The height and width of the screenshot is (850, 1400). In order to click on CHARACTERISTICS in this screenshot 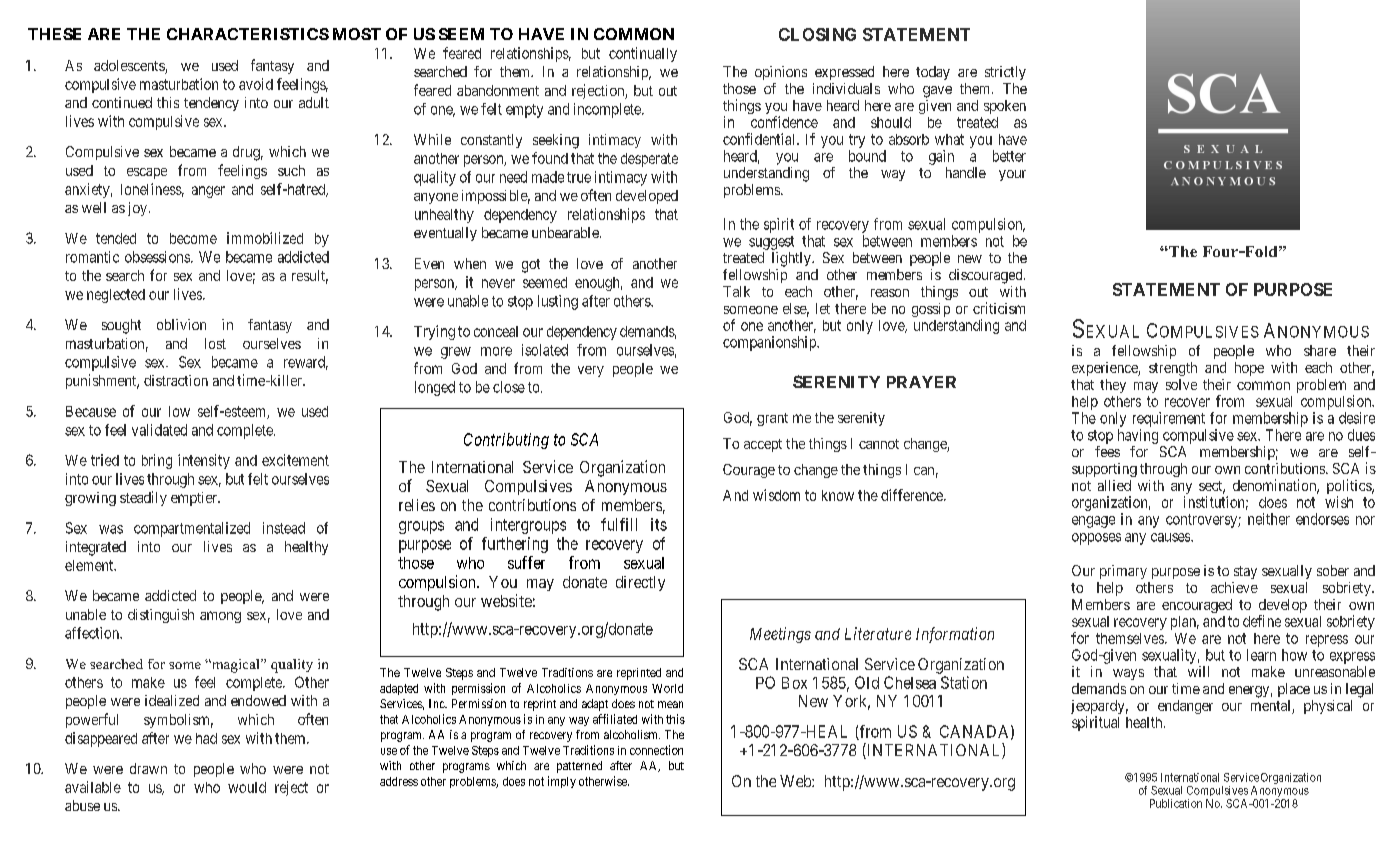, I will do `click(248, 34)`.
